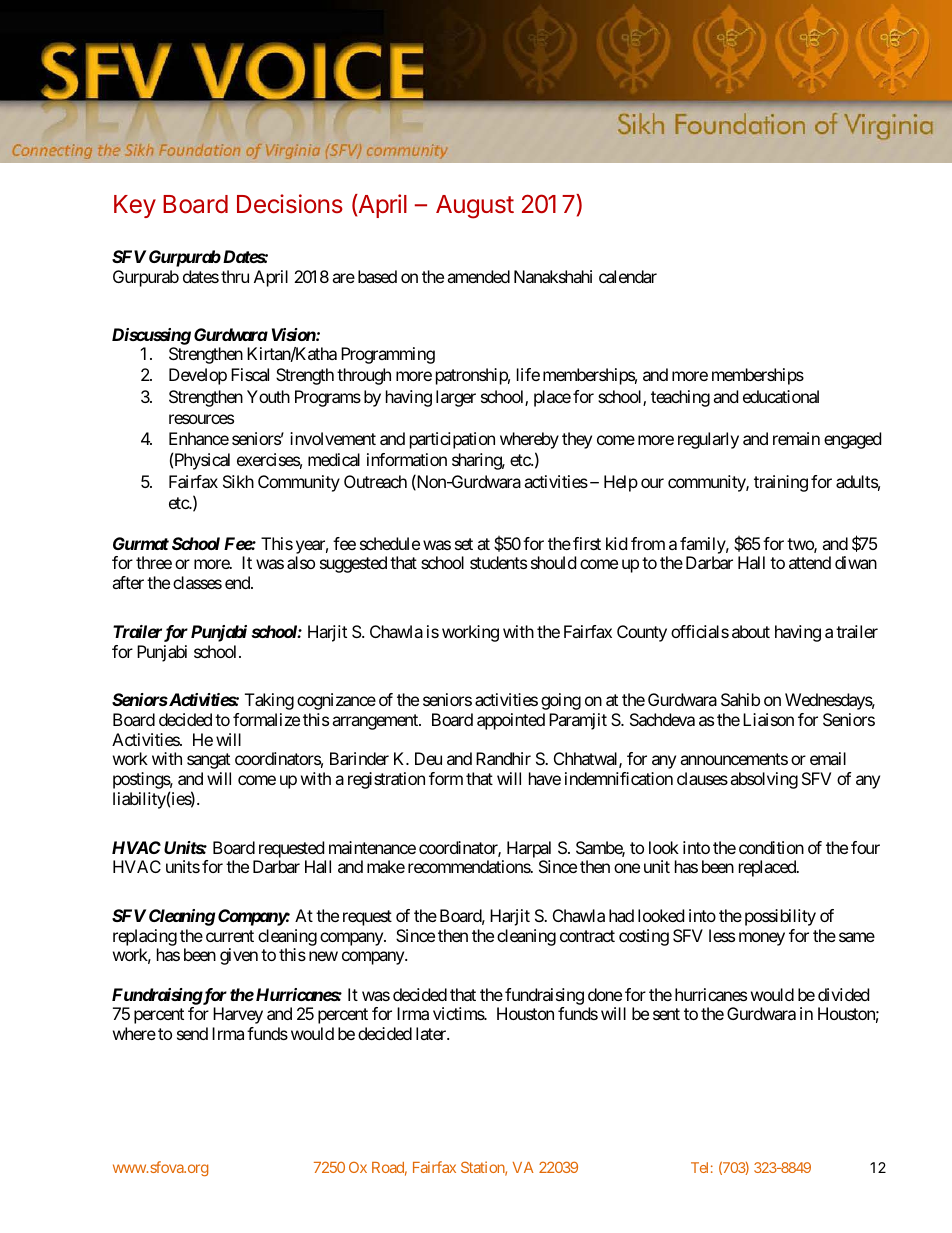 This image has height=1233, width=952. Describe the element at coordinates (751, 631) in the image. I see `about` at that location.
